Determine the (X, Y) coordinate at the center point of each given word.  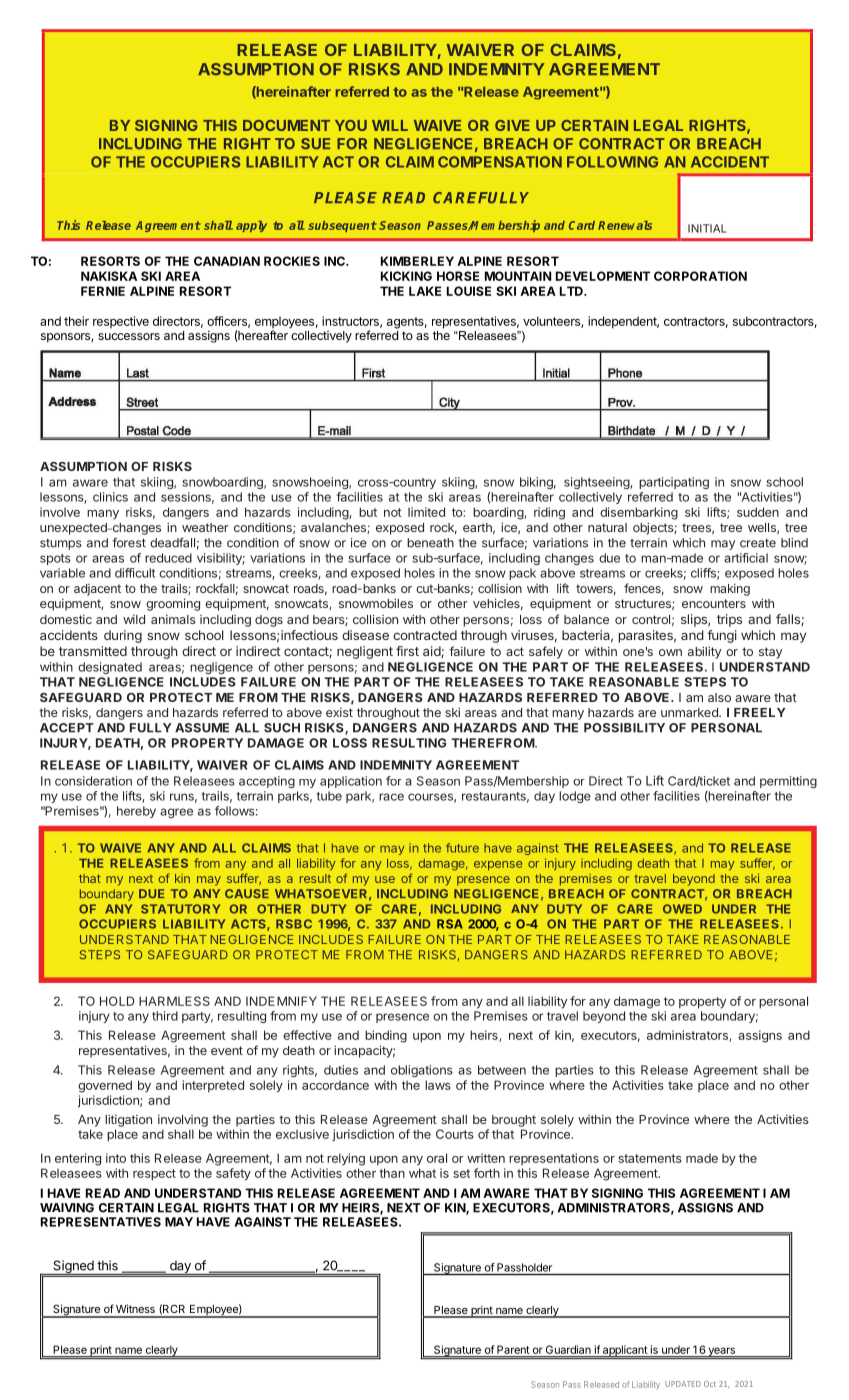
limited (426, 512)
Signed (73, 1267)
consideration (93, 781)
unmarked (690, 712)
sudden (758, 512)
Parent (513, 1349)
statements (650, 1158)
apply (251, 226)
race (391, 797)
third (165, 1016)
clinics (110, 497)
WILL (390, 125)
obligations (422, 1071)
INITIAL (707, 228)
